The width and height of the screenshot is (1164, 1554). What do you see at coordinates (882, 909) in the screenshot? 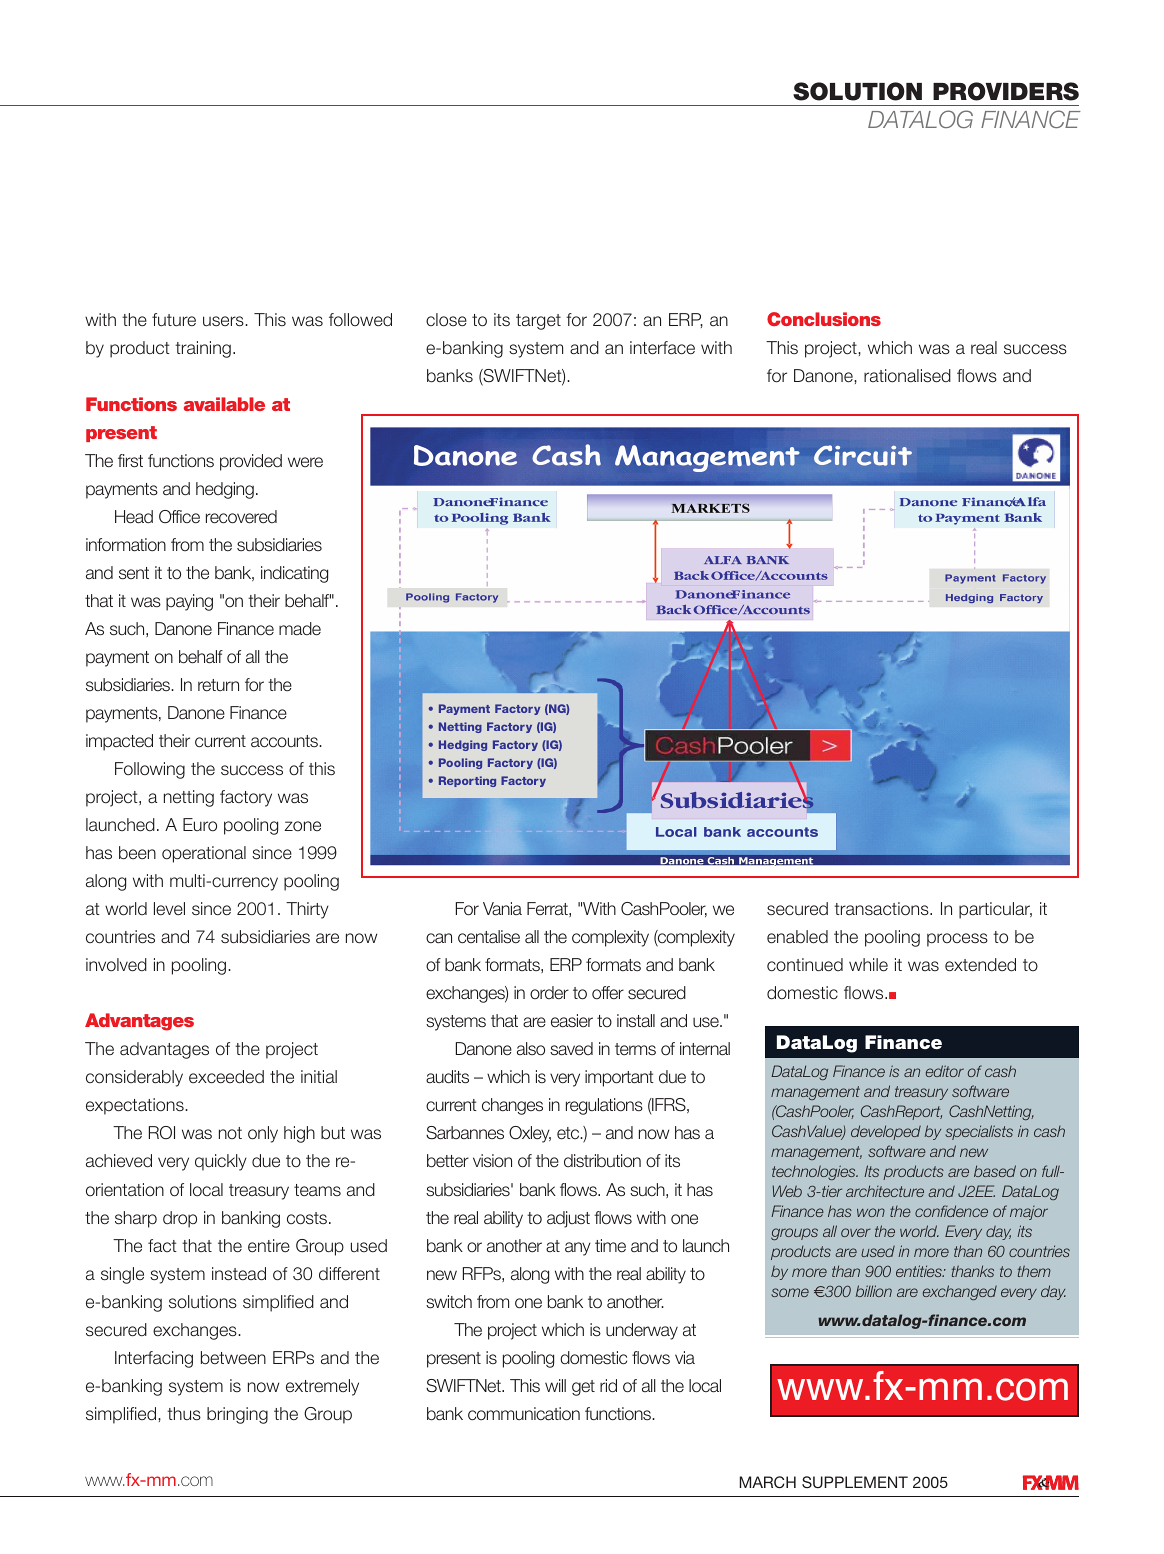
I see `transactions` at bounding box center [882, 909].
